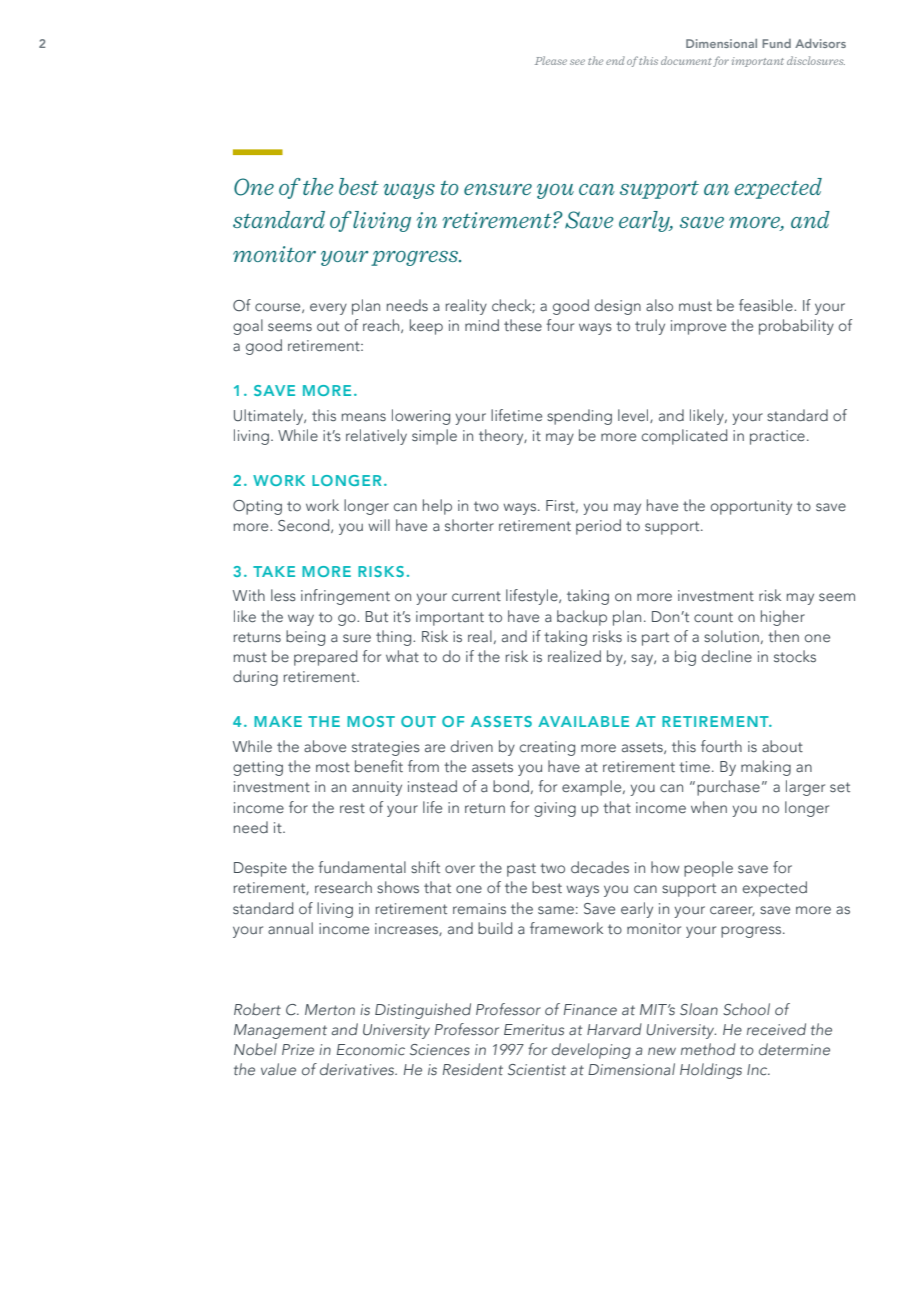 The width and height of the image is (924, 1308). Describe the element at coordinates (820, 43) in the image. I see `Advisors` at that location.
